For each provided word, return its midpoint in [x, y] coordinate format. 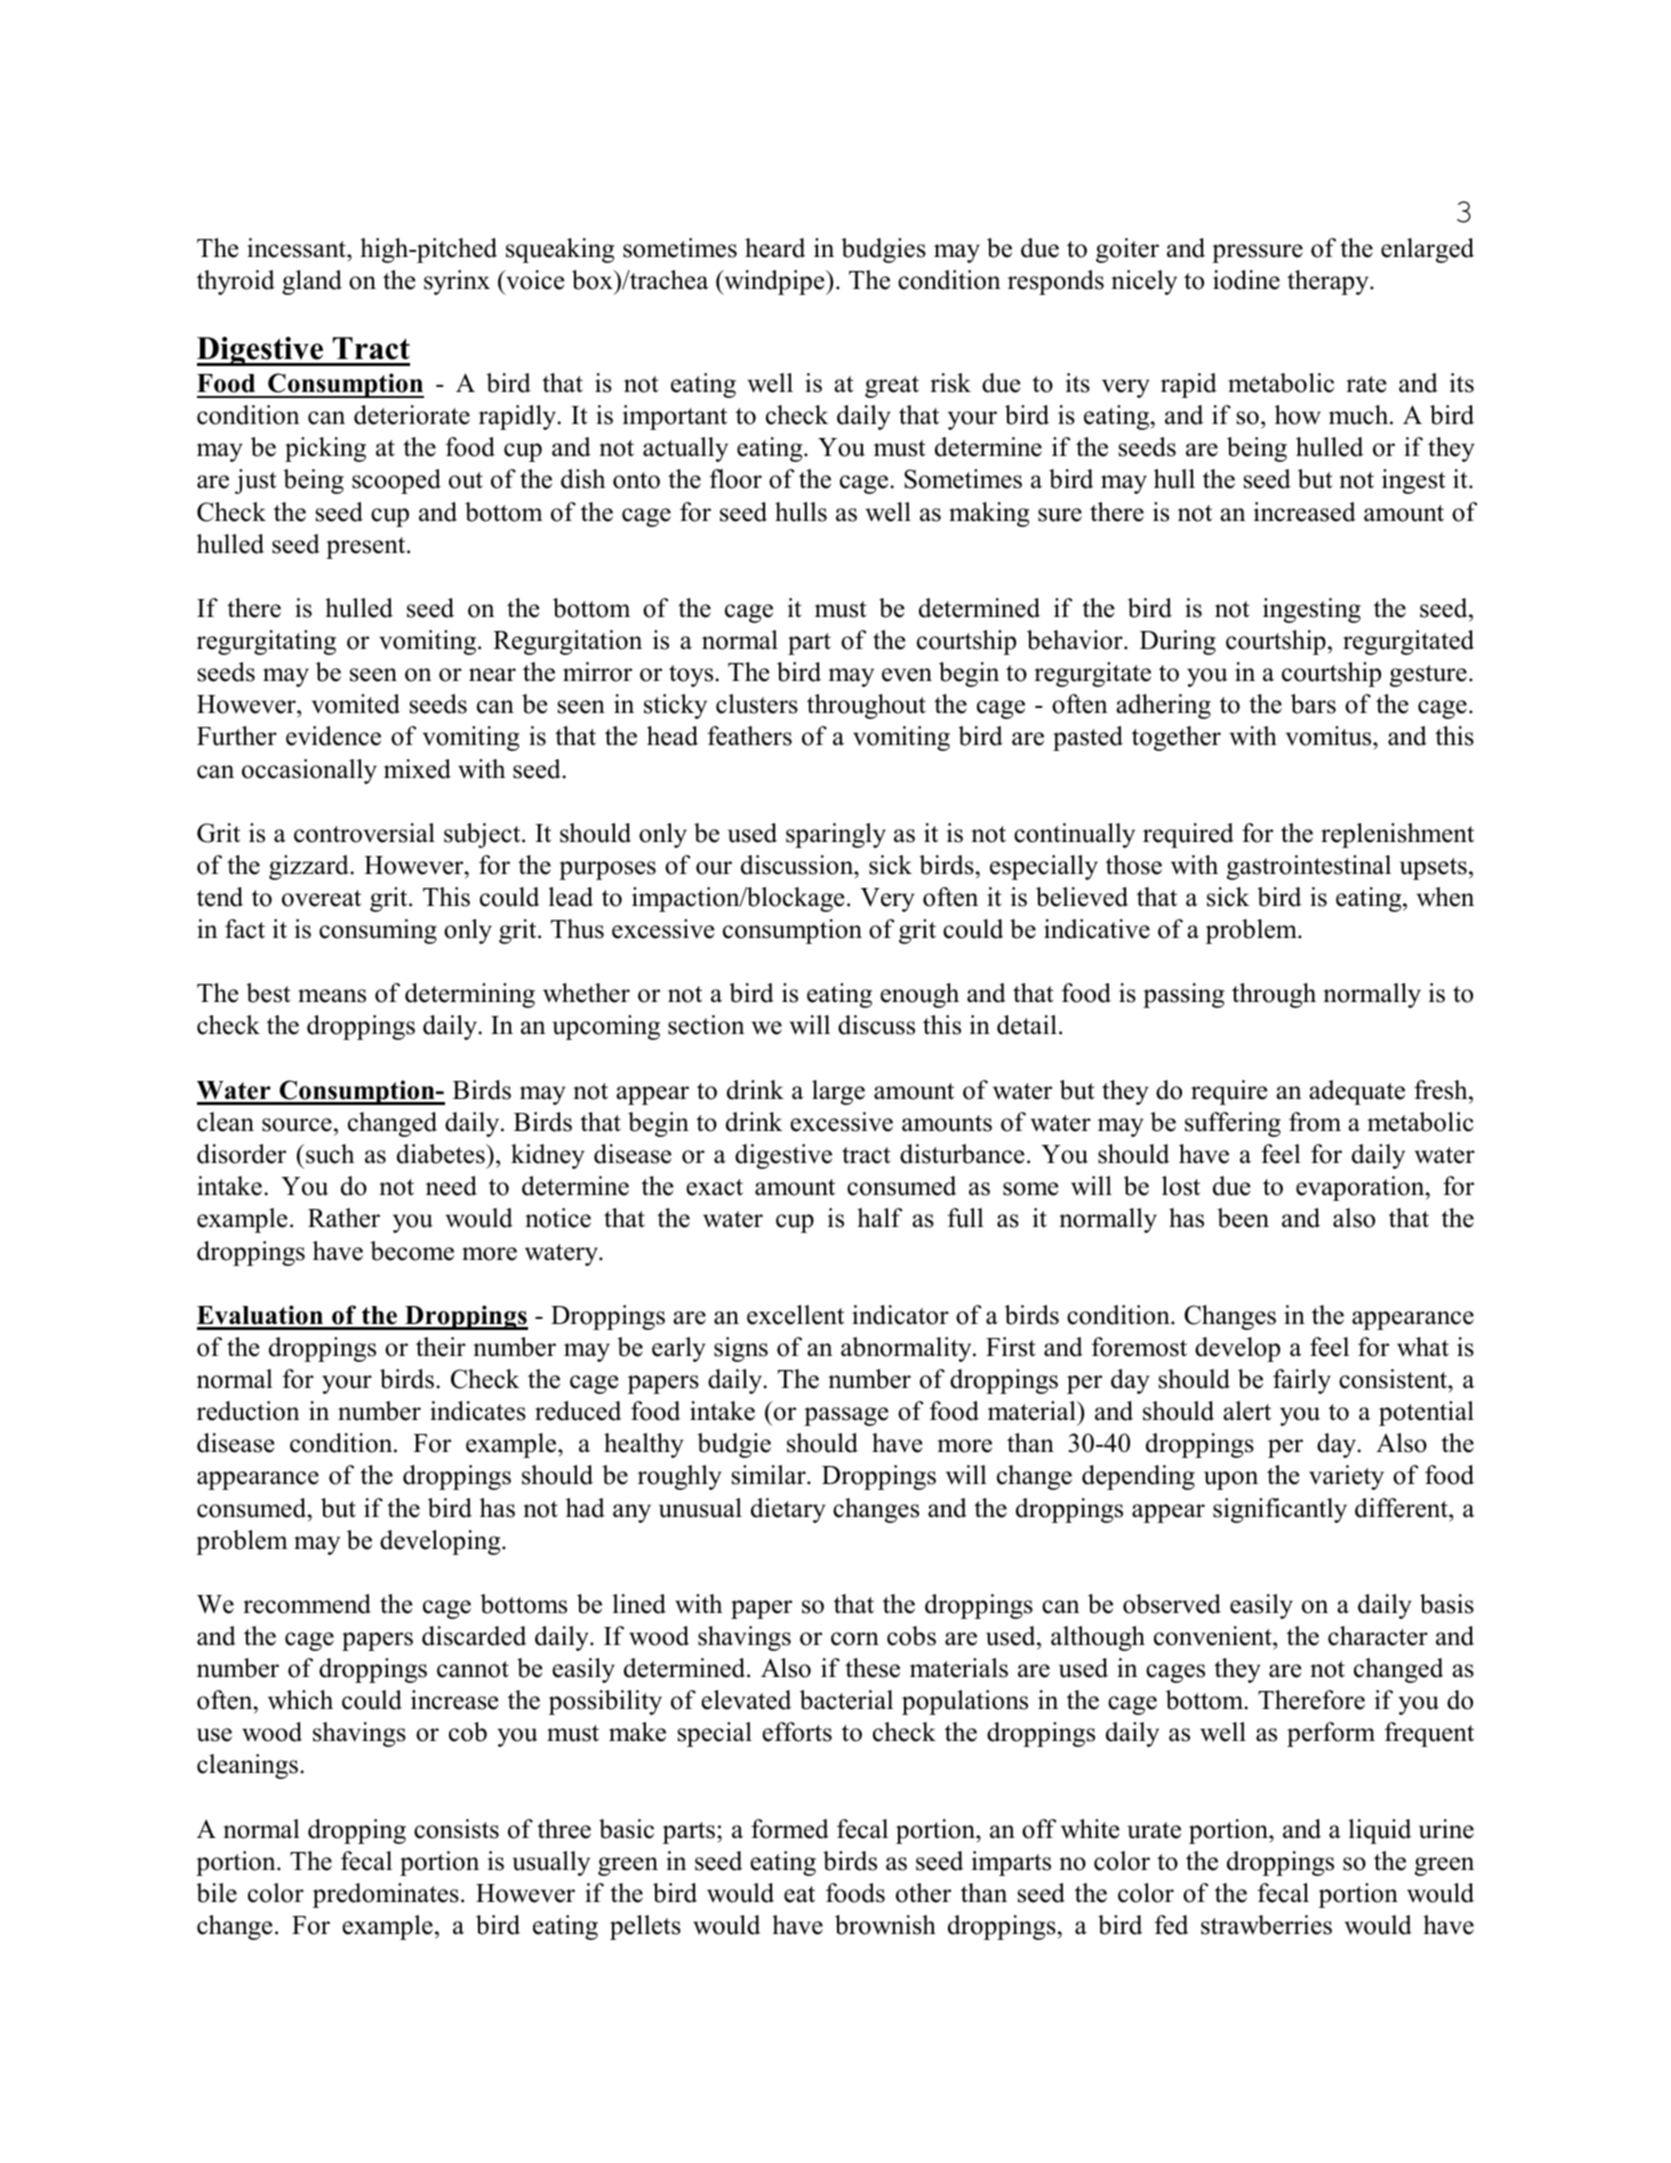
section [706, 1025]
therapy [1329, 282]
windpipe [774, 282]
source [297, 1125]
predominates [386, 1895]
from [1315, 1122]
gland [312, 282]
